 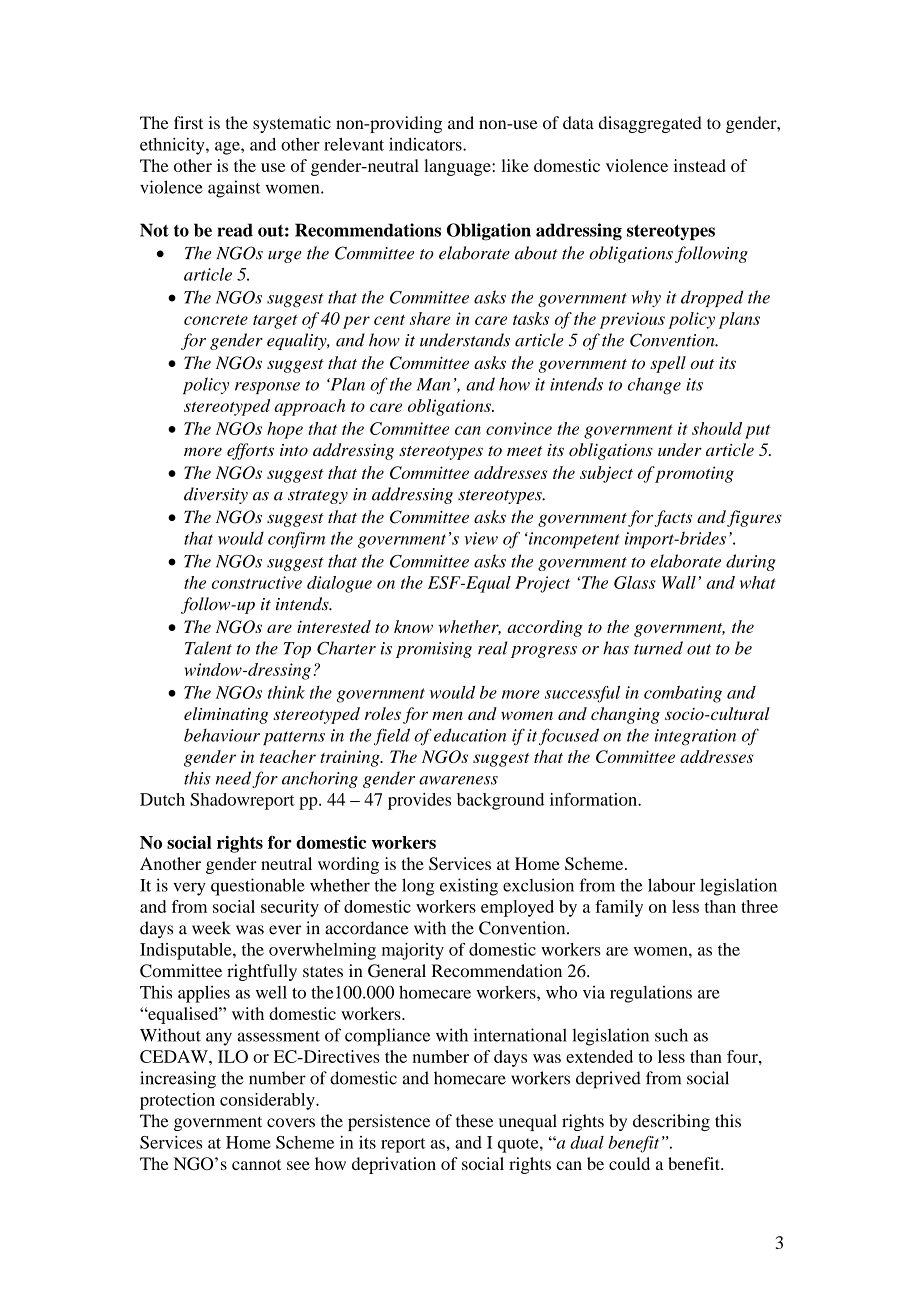 What do you see at coordinates (475, 1121) in the image?
I see `these` at bounding box center [475, 1121].
